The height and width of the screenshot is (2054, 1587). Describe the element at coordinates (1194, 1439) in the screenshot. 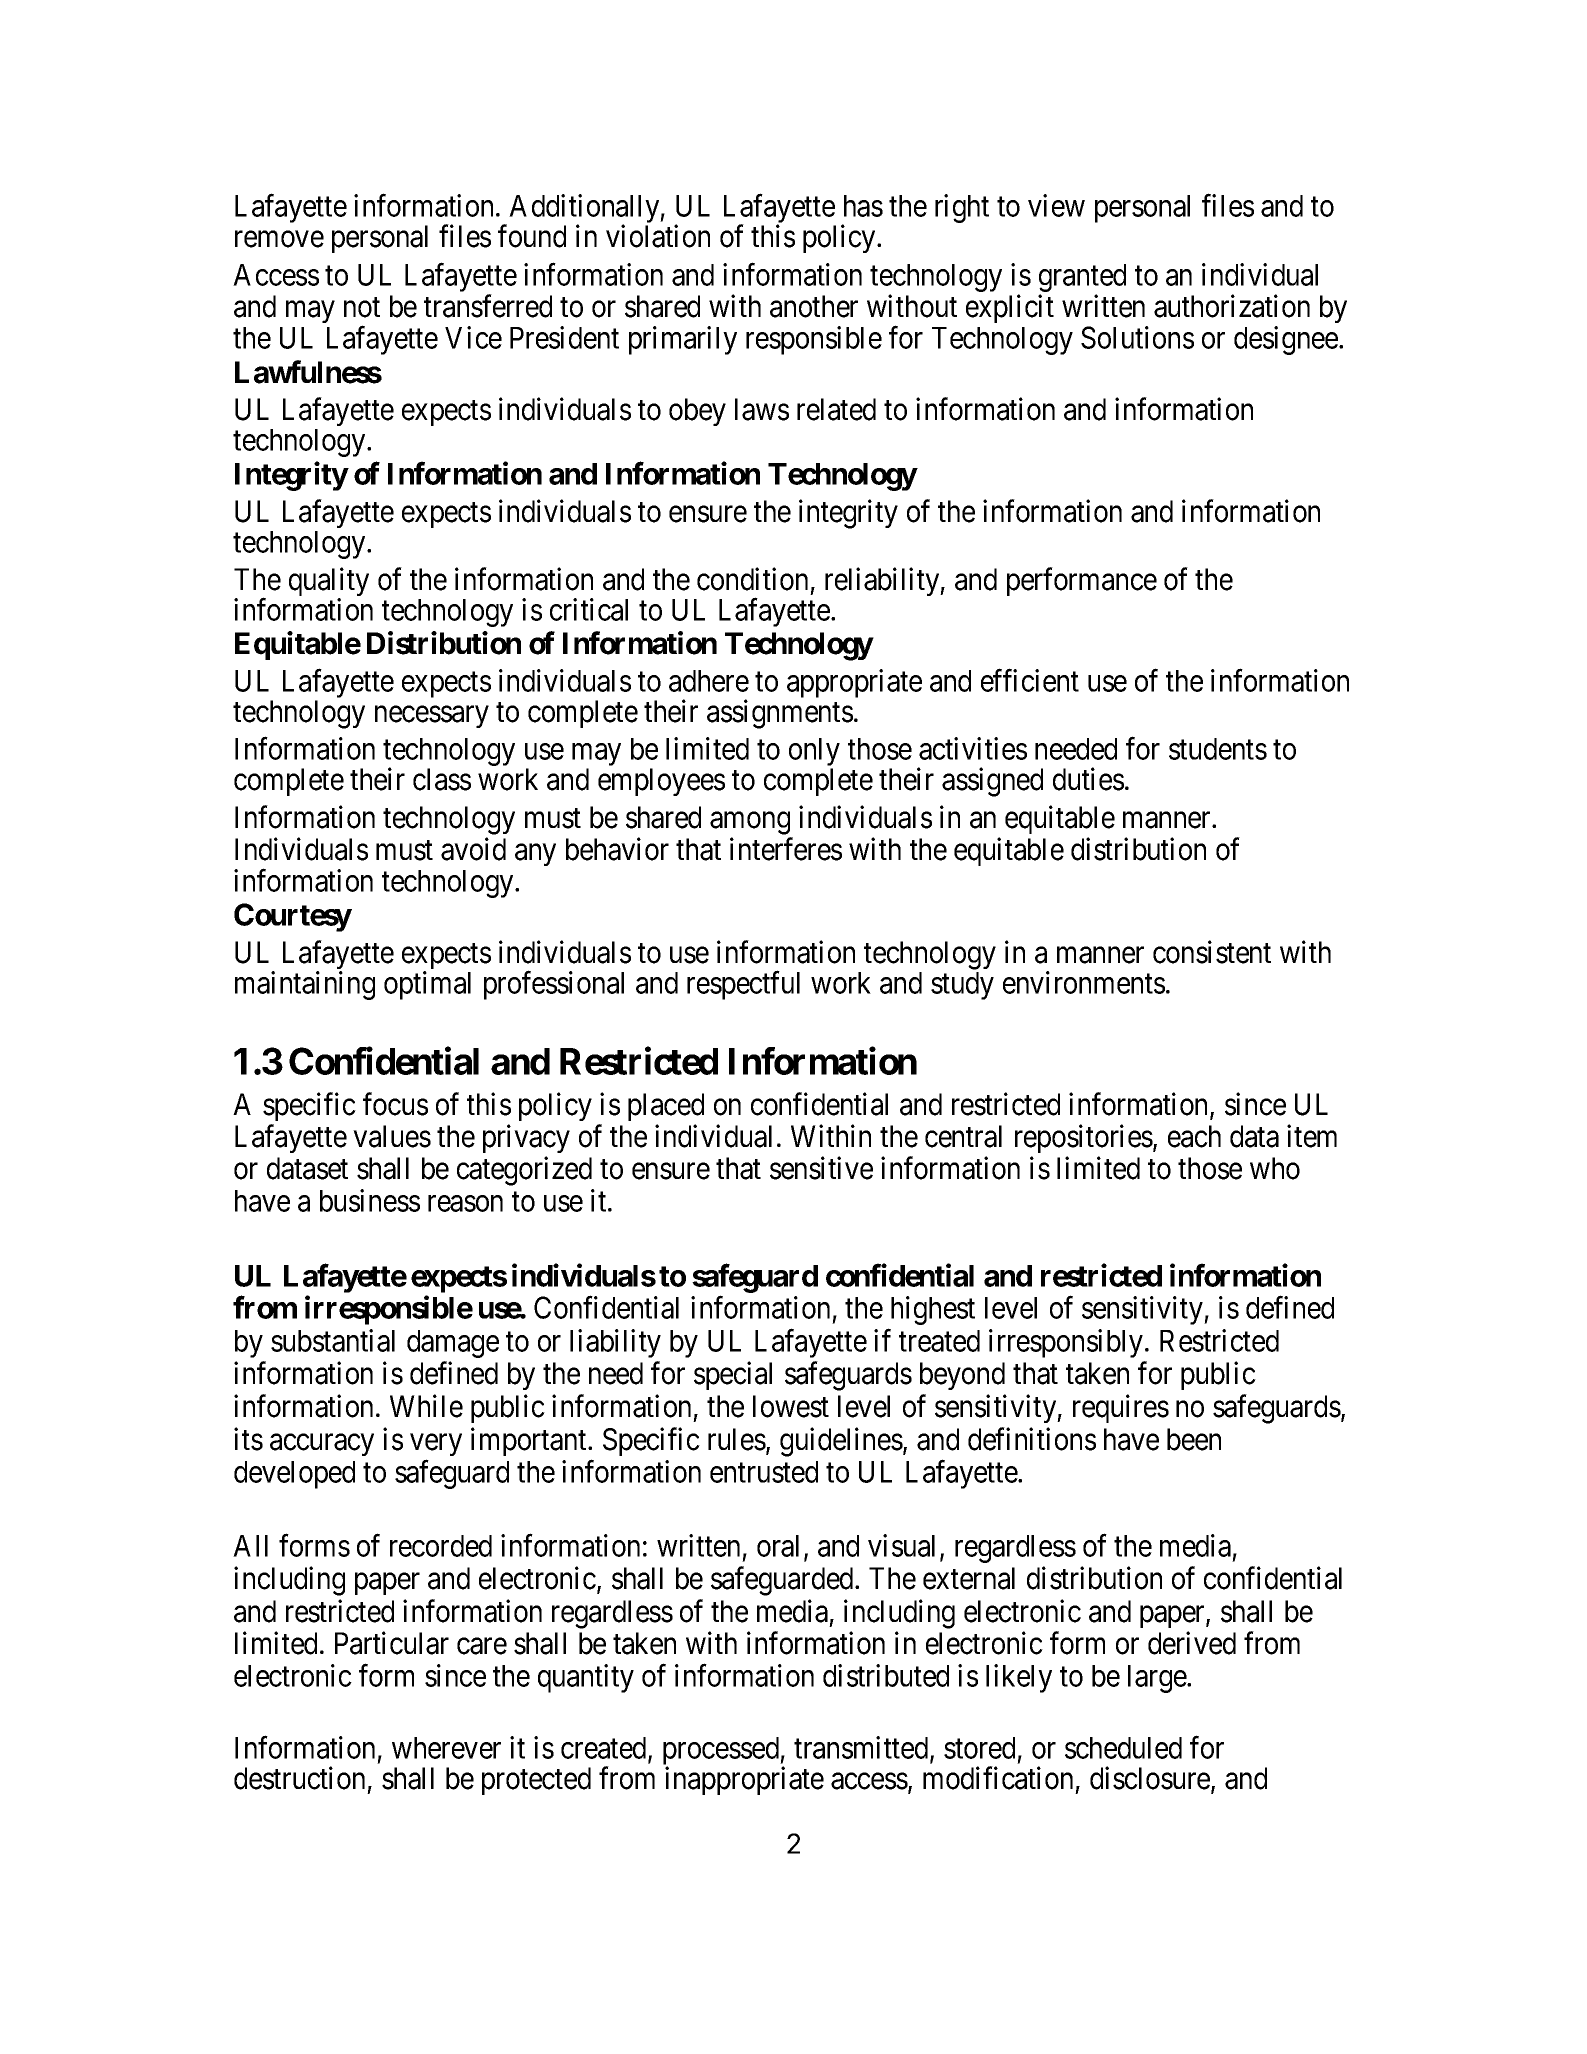

I see `been` at that location.
